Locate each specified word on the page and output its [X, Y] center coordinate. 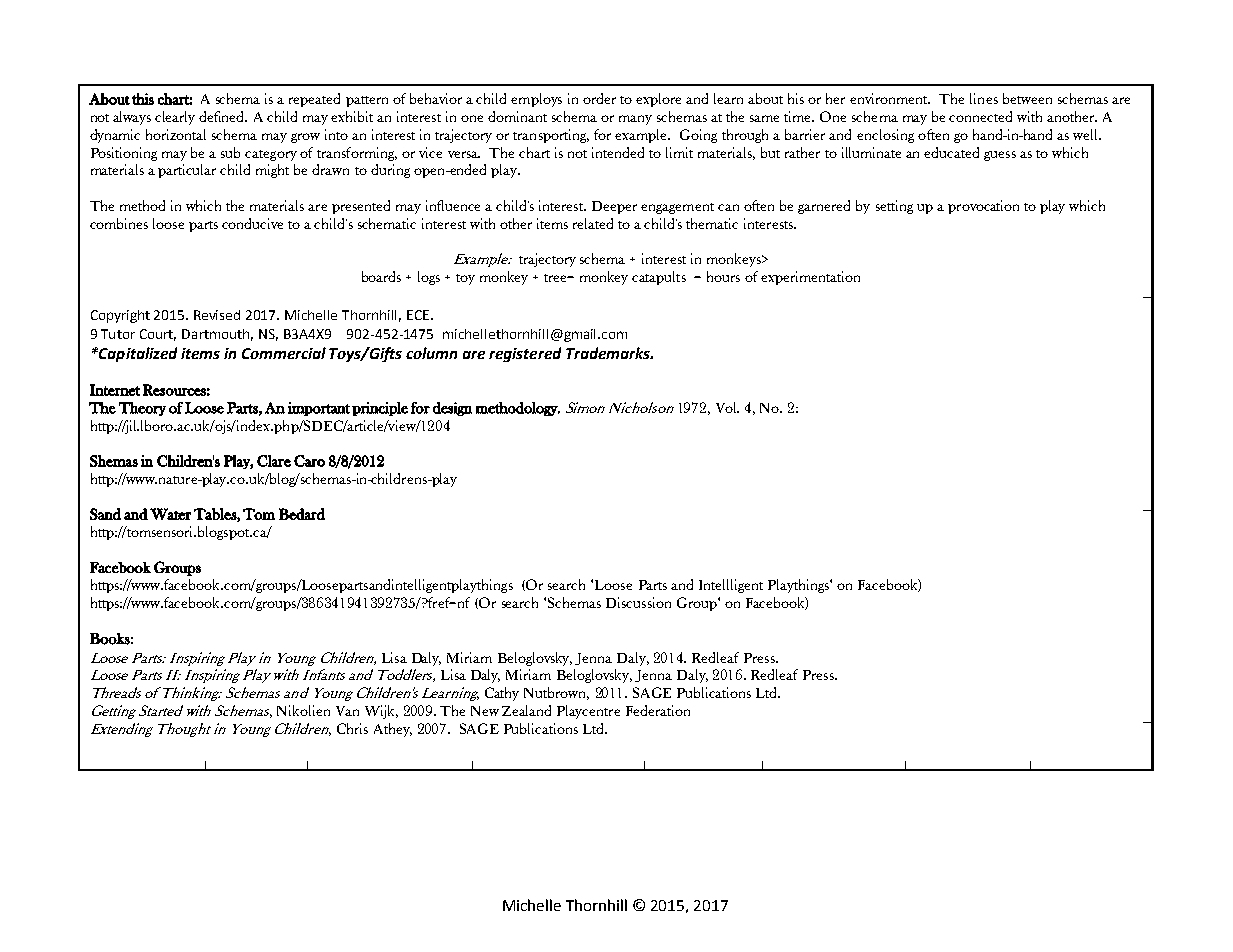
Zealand [526, 710]
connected [980, 116]
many [635, 120]
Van [347, 711]
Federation [658, 710]
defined [223, 116]
